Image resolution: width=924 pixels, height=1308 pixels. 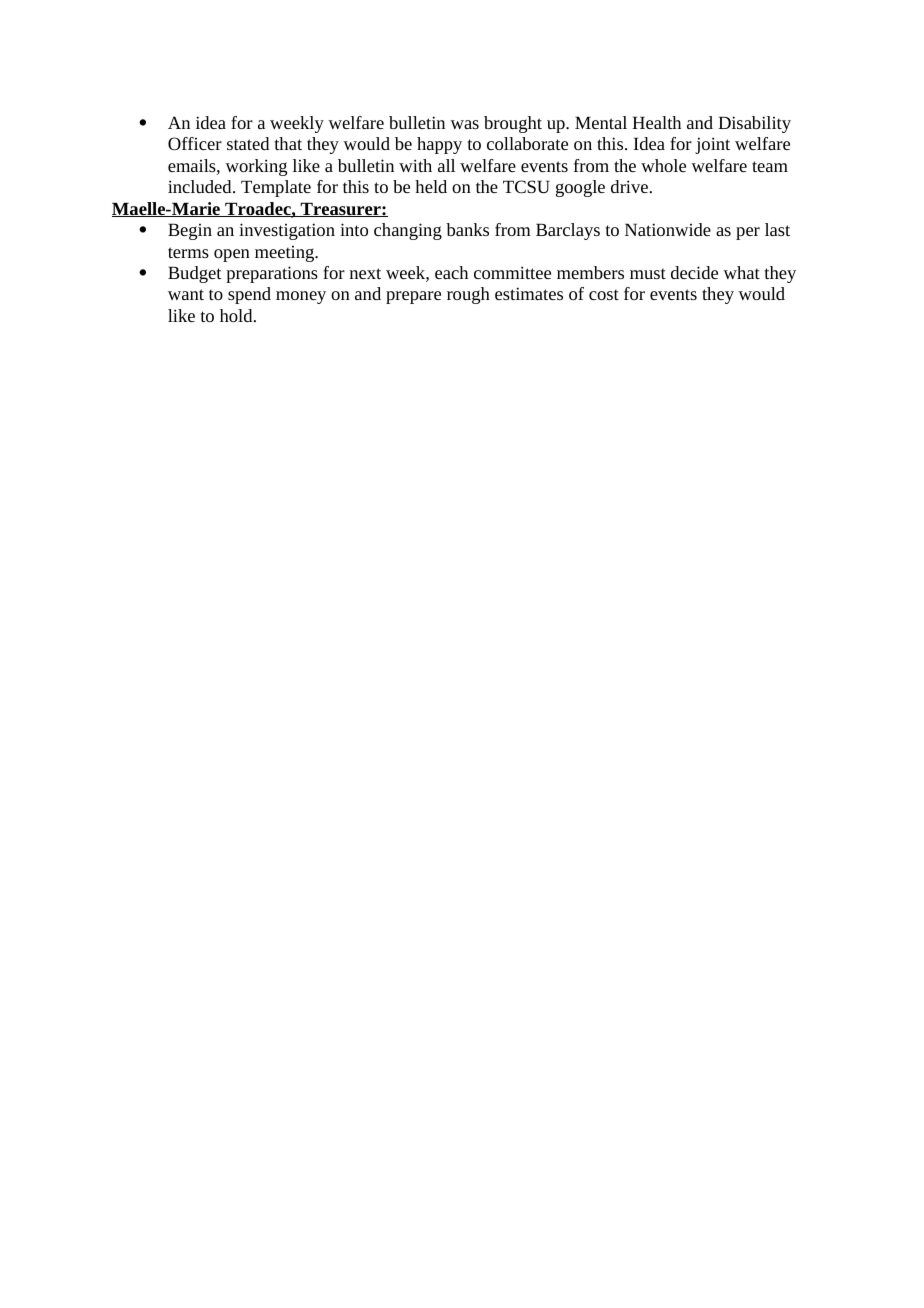 I want to click on drive, so click(x=631, y=186).
